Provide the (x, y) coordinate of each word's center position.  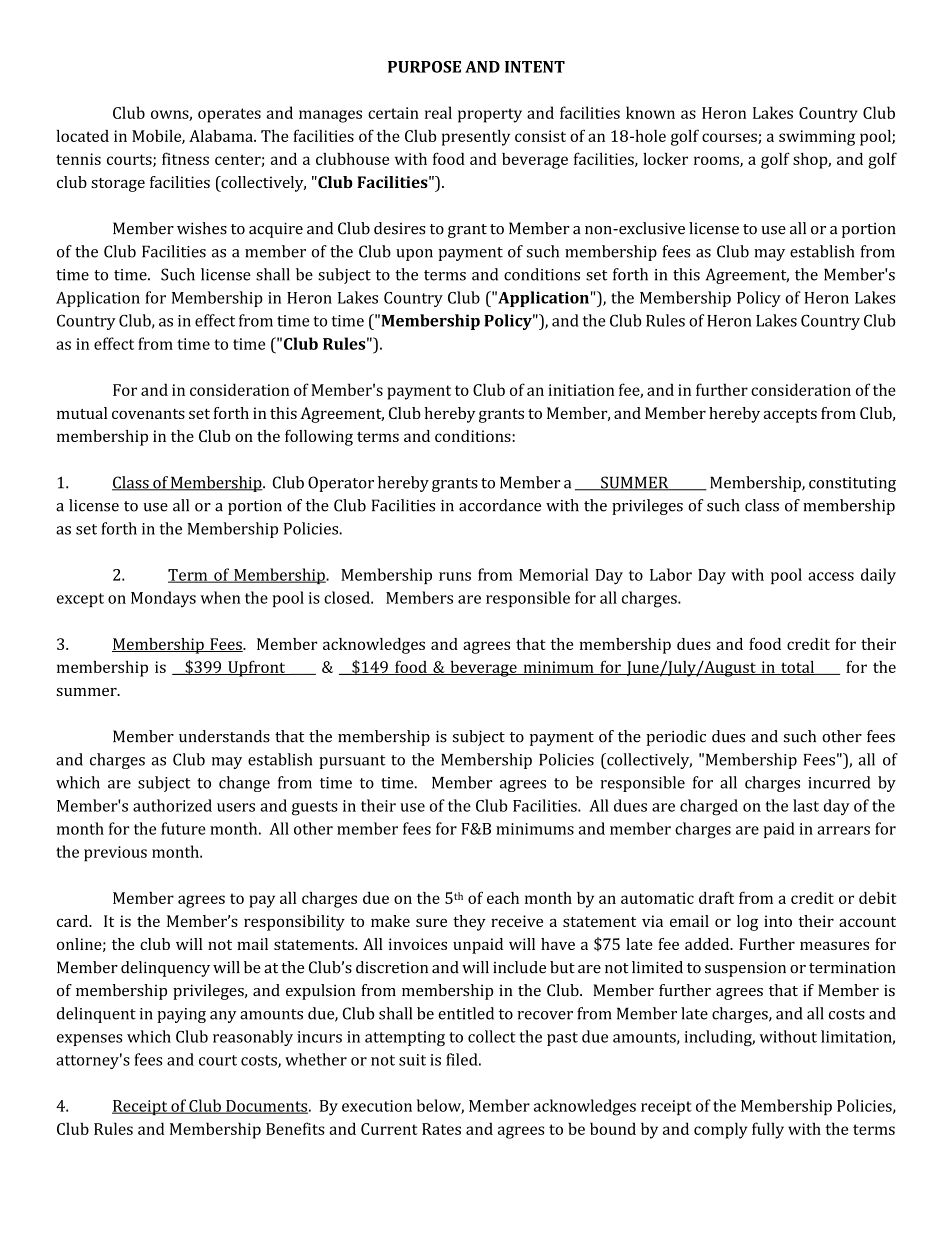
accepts (790, 416)
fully (768, 1130)
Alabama (222, 136)
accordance (500, 505)
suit (412, 1060)
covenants (148, 414)
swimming (817, 138)
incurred (839, 782)
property (490, 115)
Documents (266, 1107)
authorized (172, 805)
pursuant (352, 762)
